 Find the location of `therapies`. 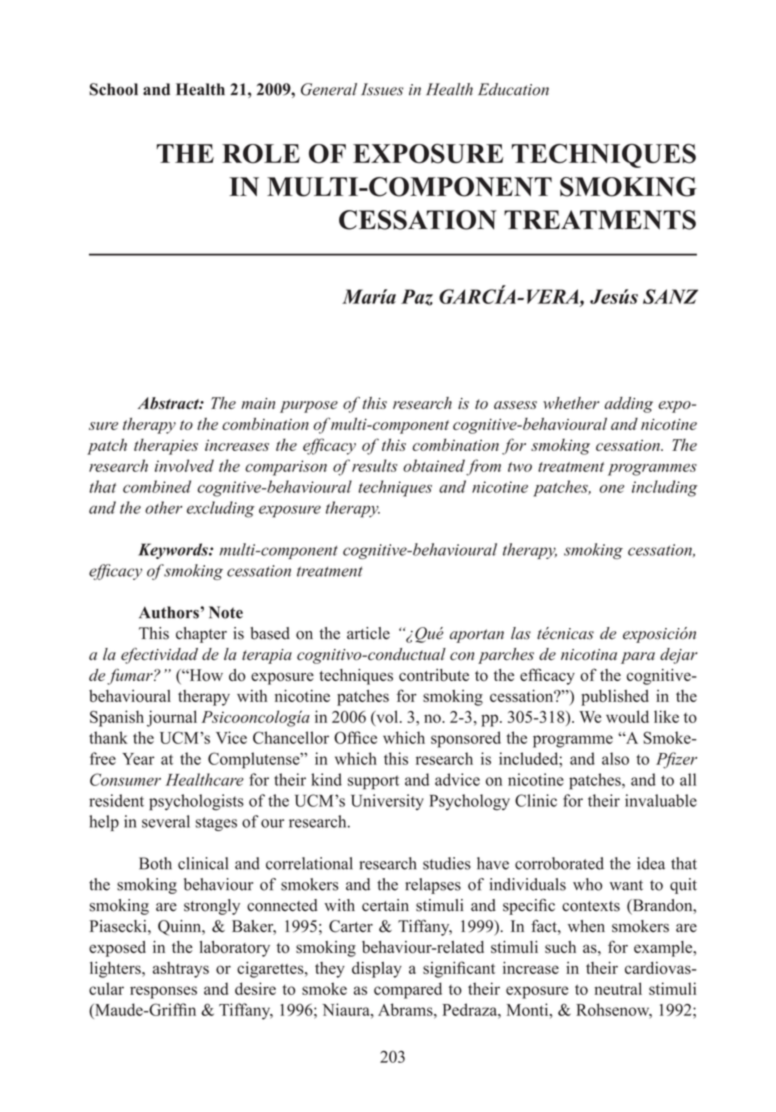

therapies is located at coordinates (166, 446).
